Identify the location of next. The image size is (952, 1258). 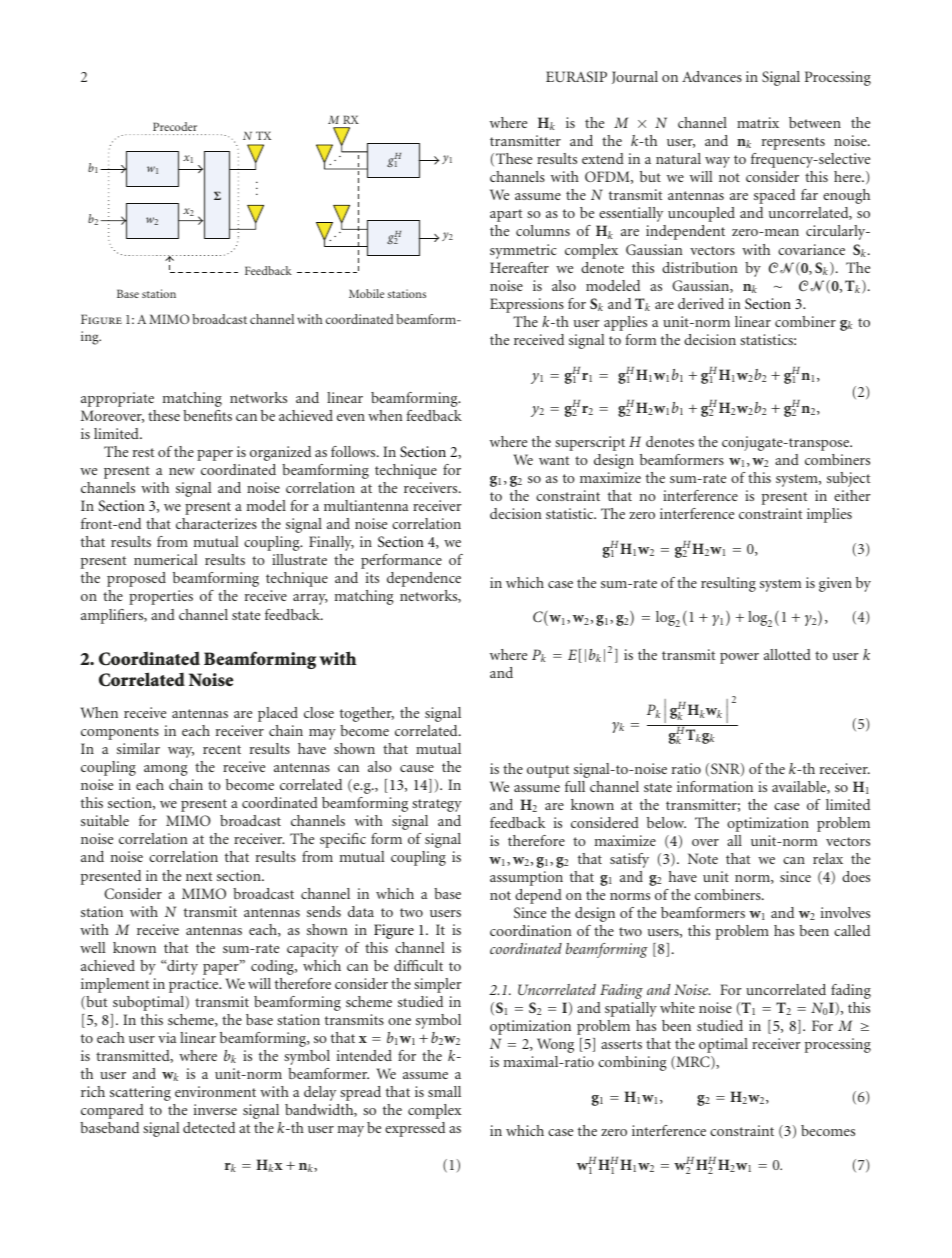
(199, 876).
